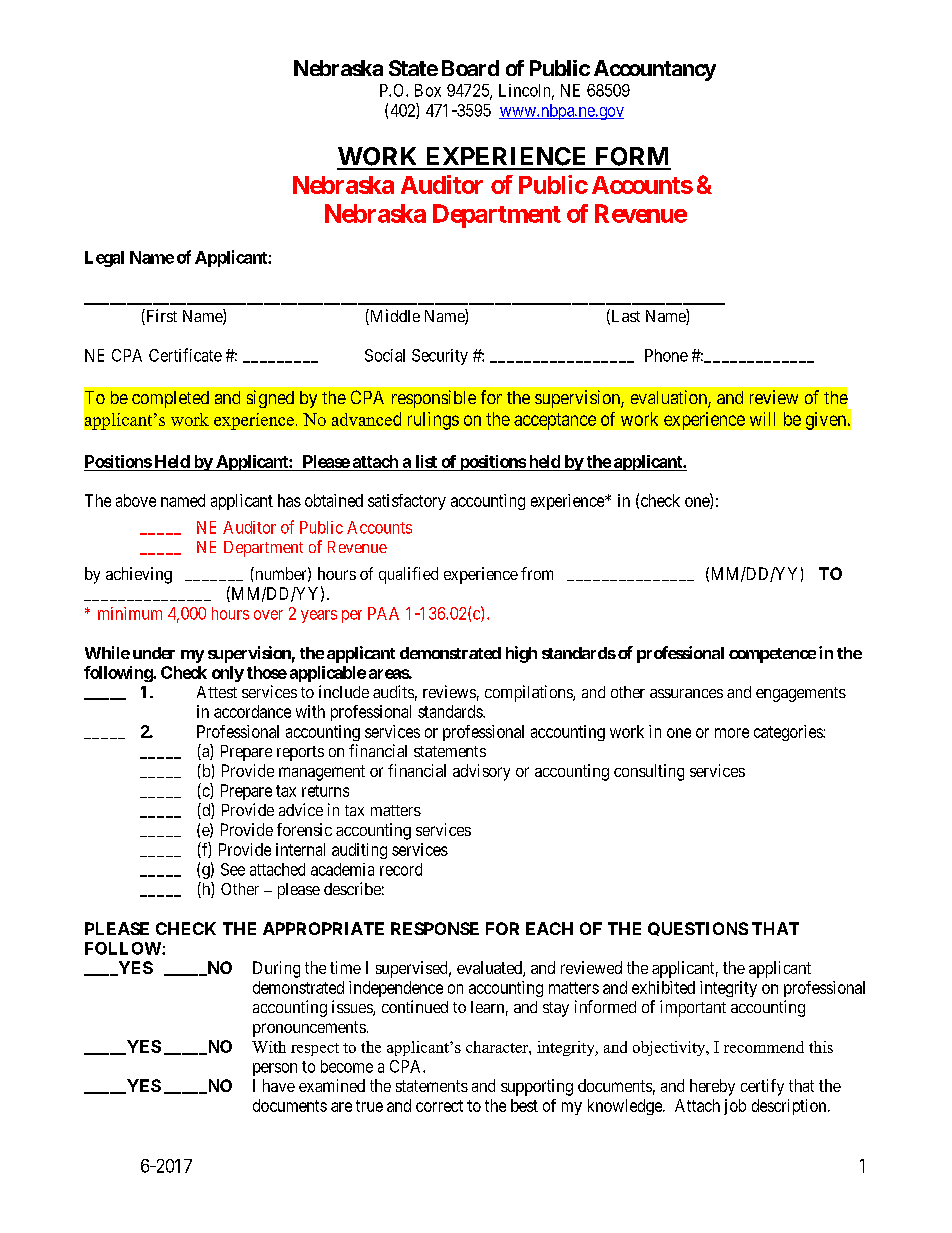 The image size is (952, 1233). I want to click on achieving, so click(139, 575).
